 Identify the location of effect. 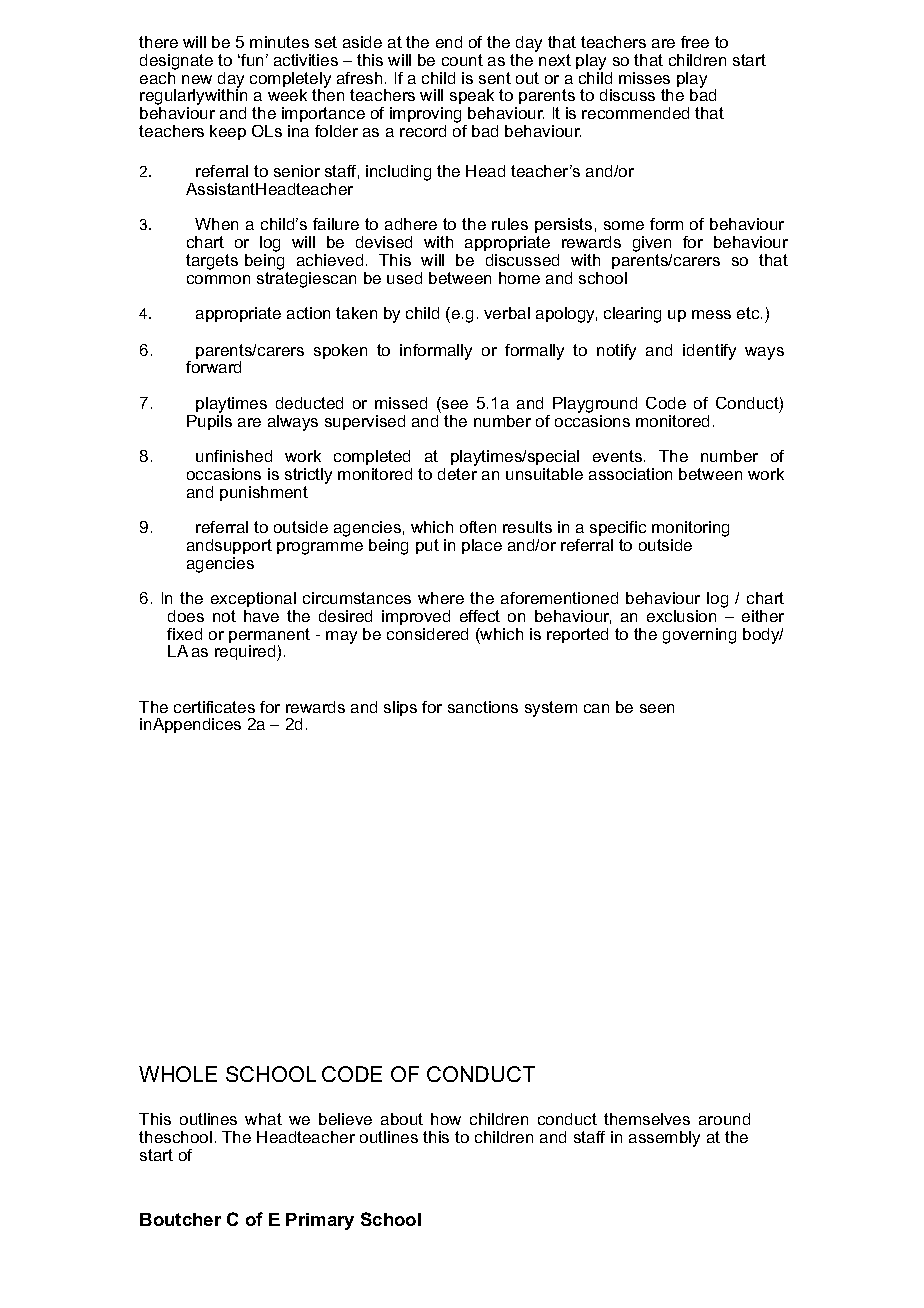
(480, 616).
